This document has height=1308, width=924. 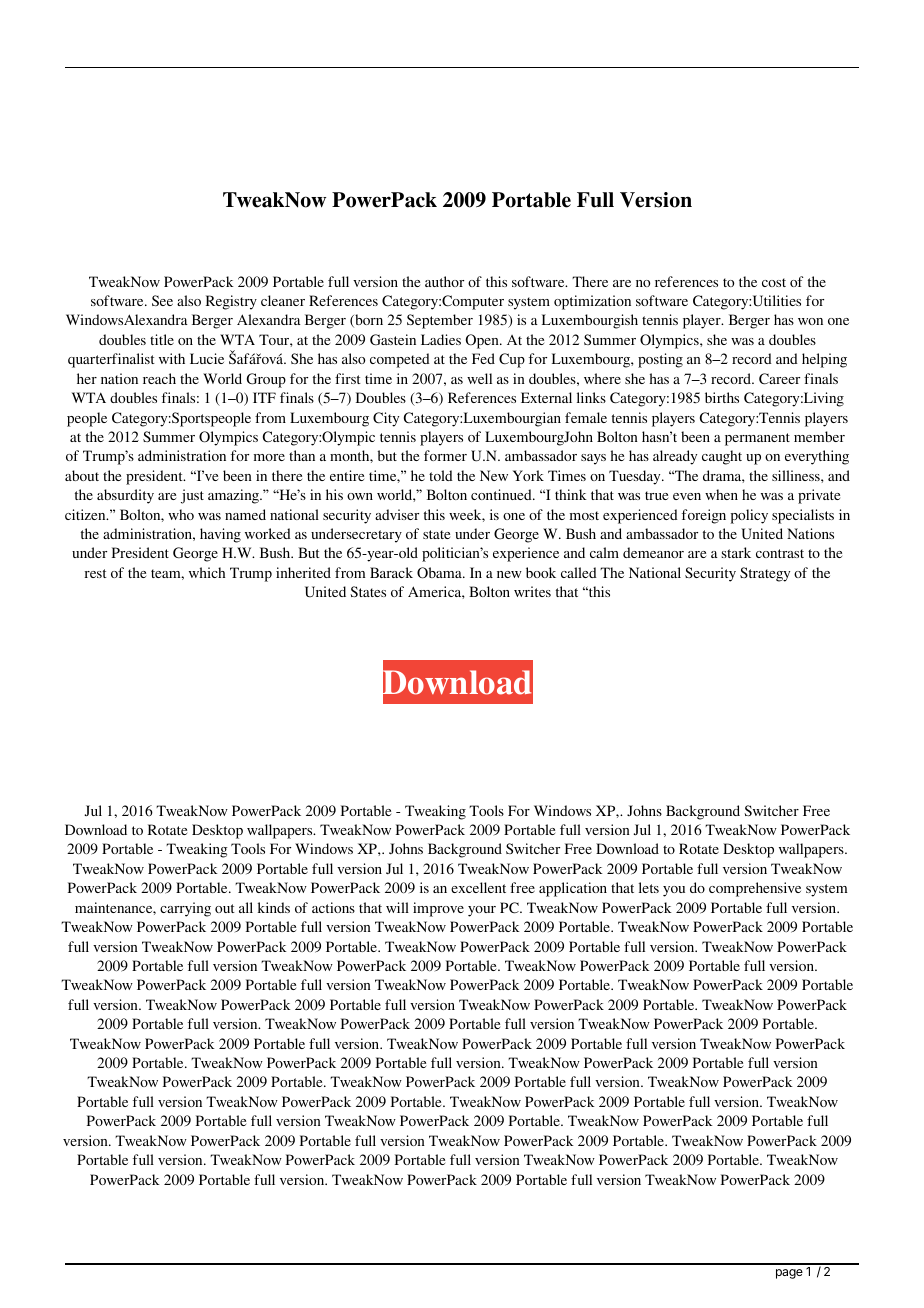 What do you see at coordinates (185, 909) in the document?
I see `carrying` at bounding box center [185, 909].
